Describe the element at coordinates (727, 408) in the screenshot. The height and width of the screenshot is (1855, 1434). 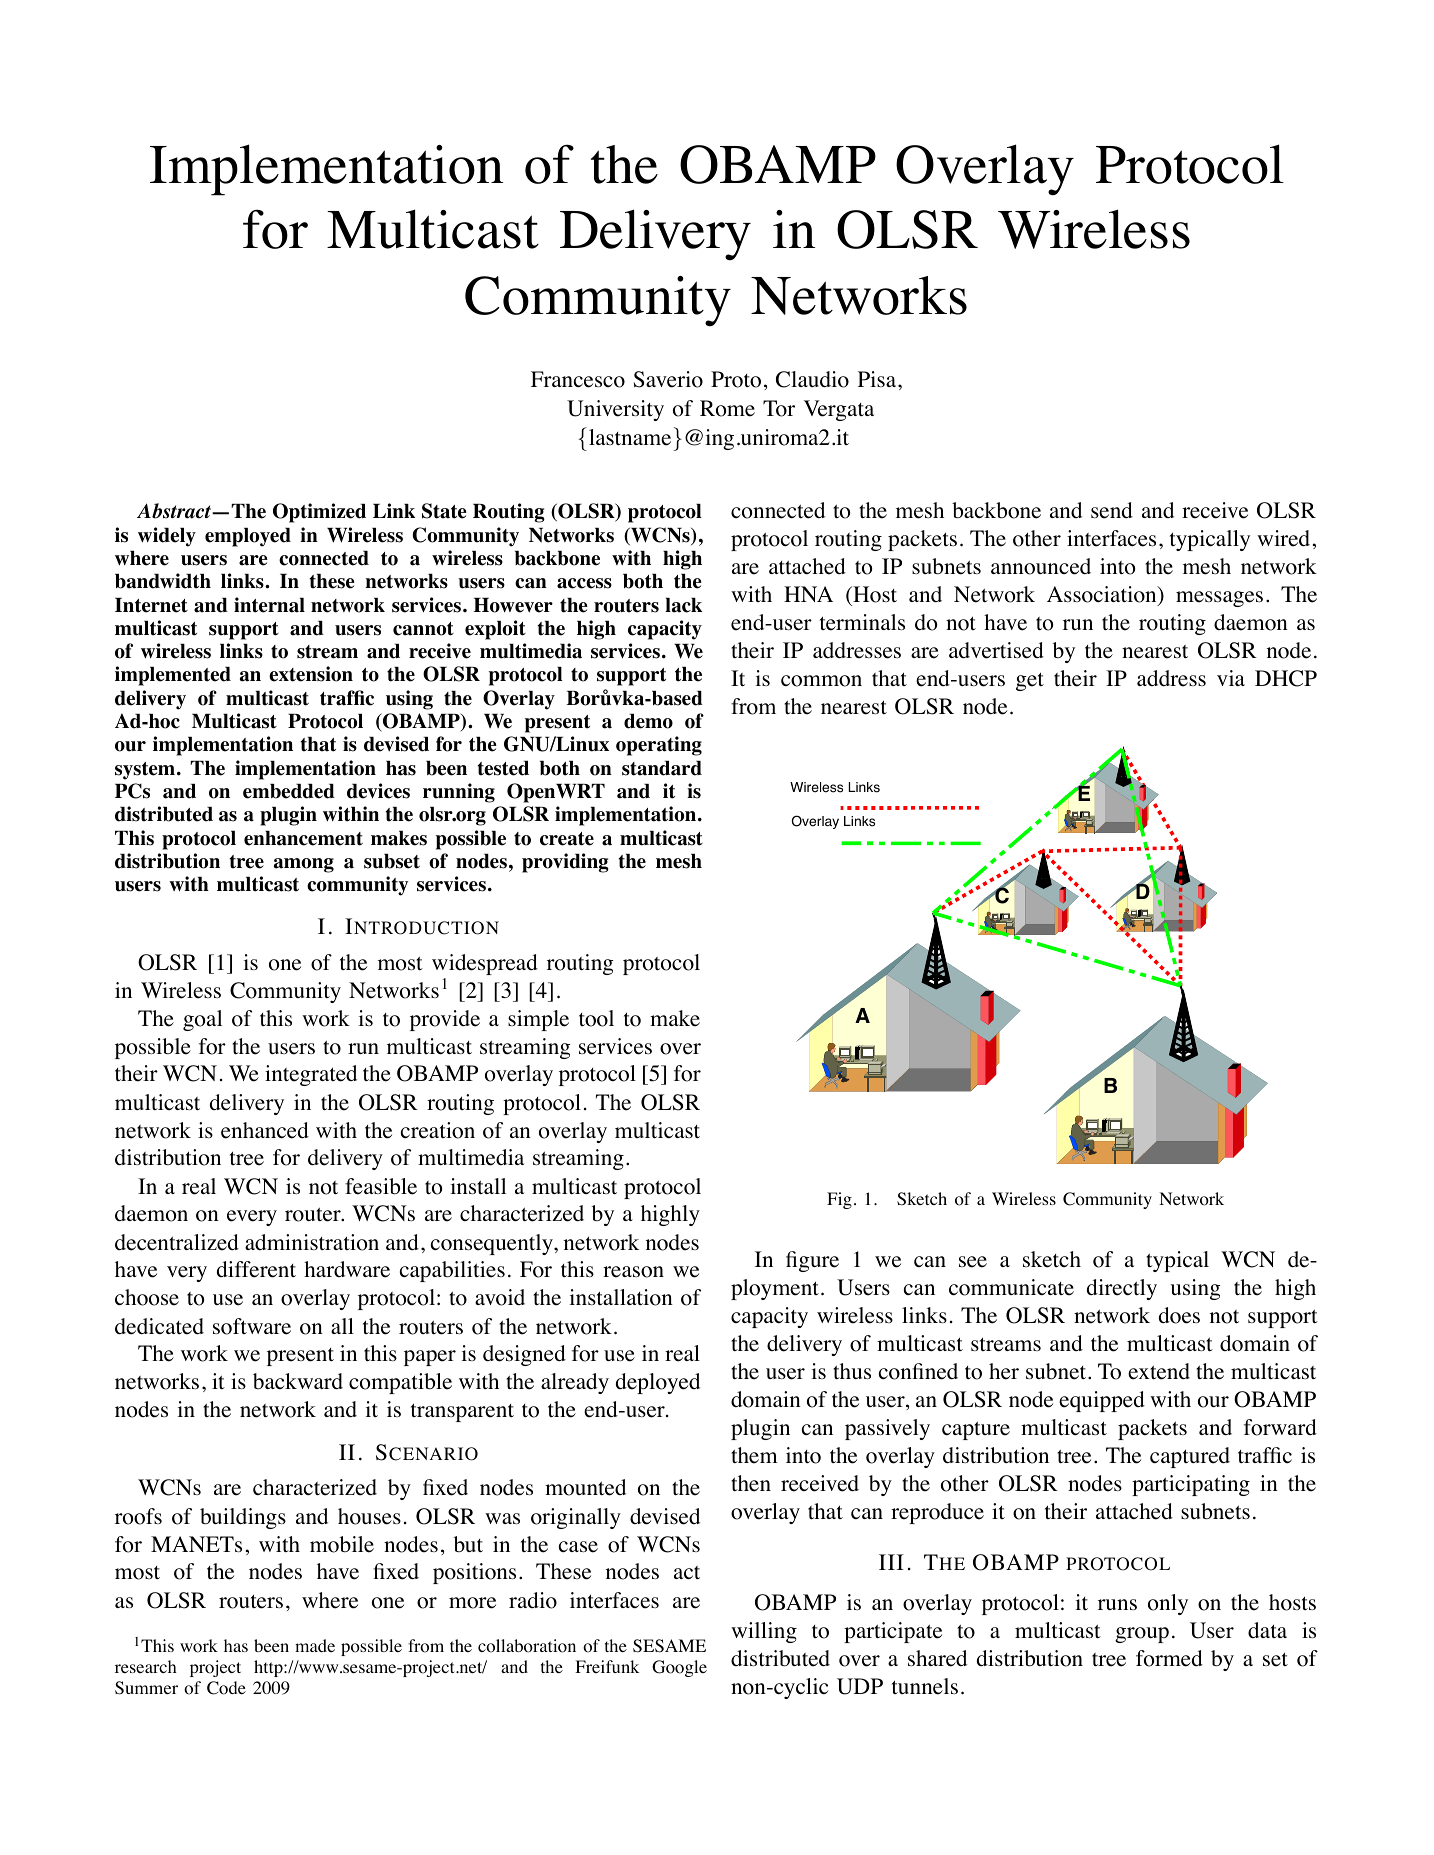
I see `Rome` at that location.
